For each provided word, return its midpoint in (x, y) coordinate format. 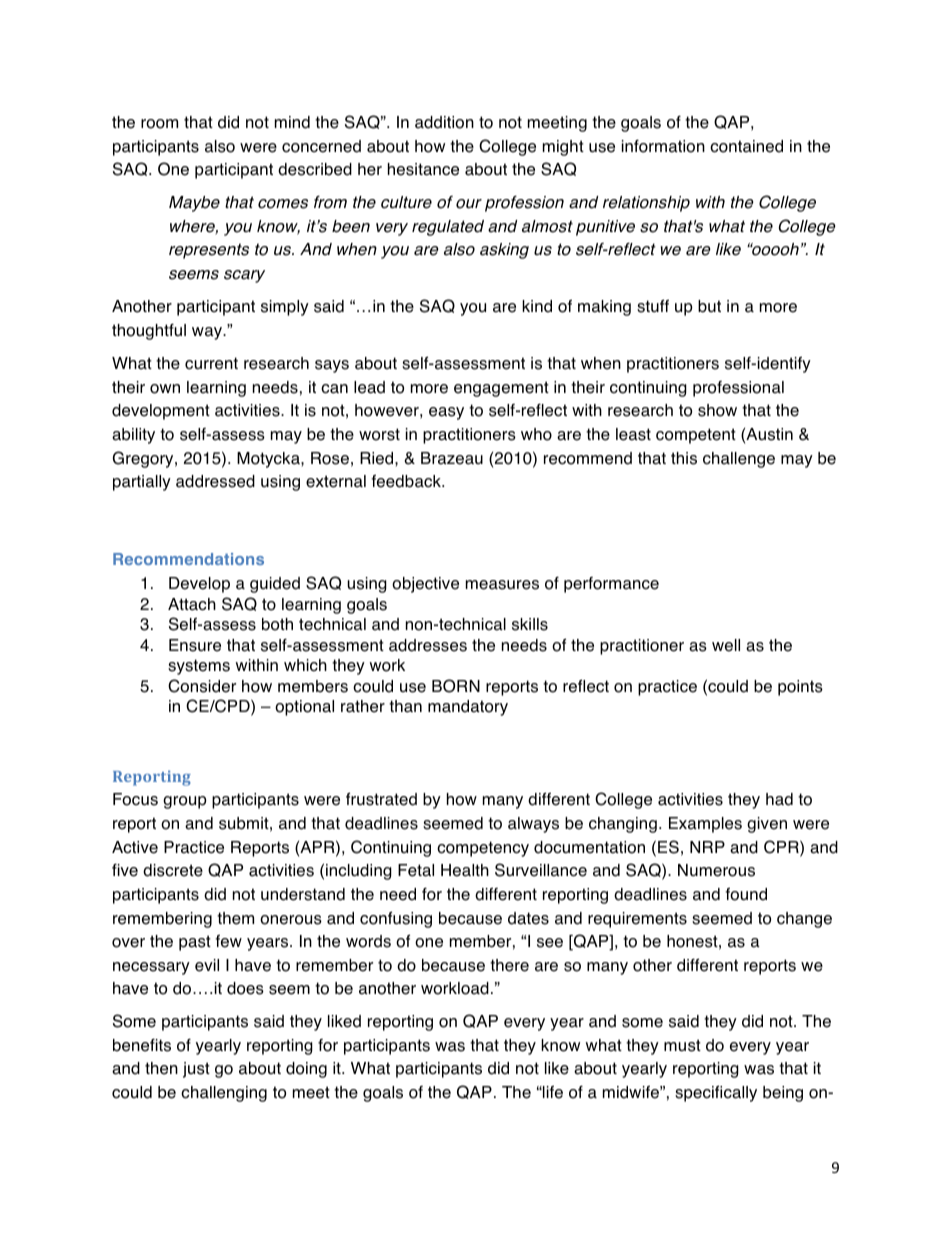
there (509, 965)
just (196, 1070)
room (159, 124)
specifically (716, 1093)
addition (444, 122)
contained (746, 146)
